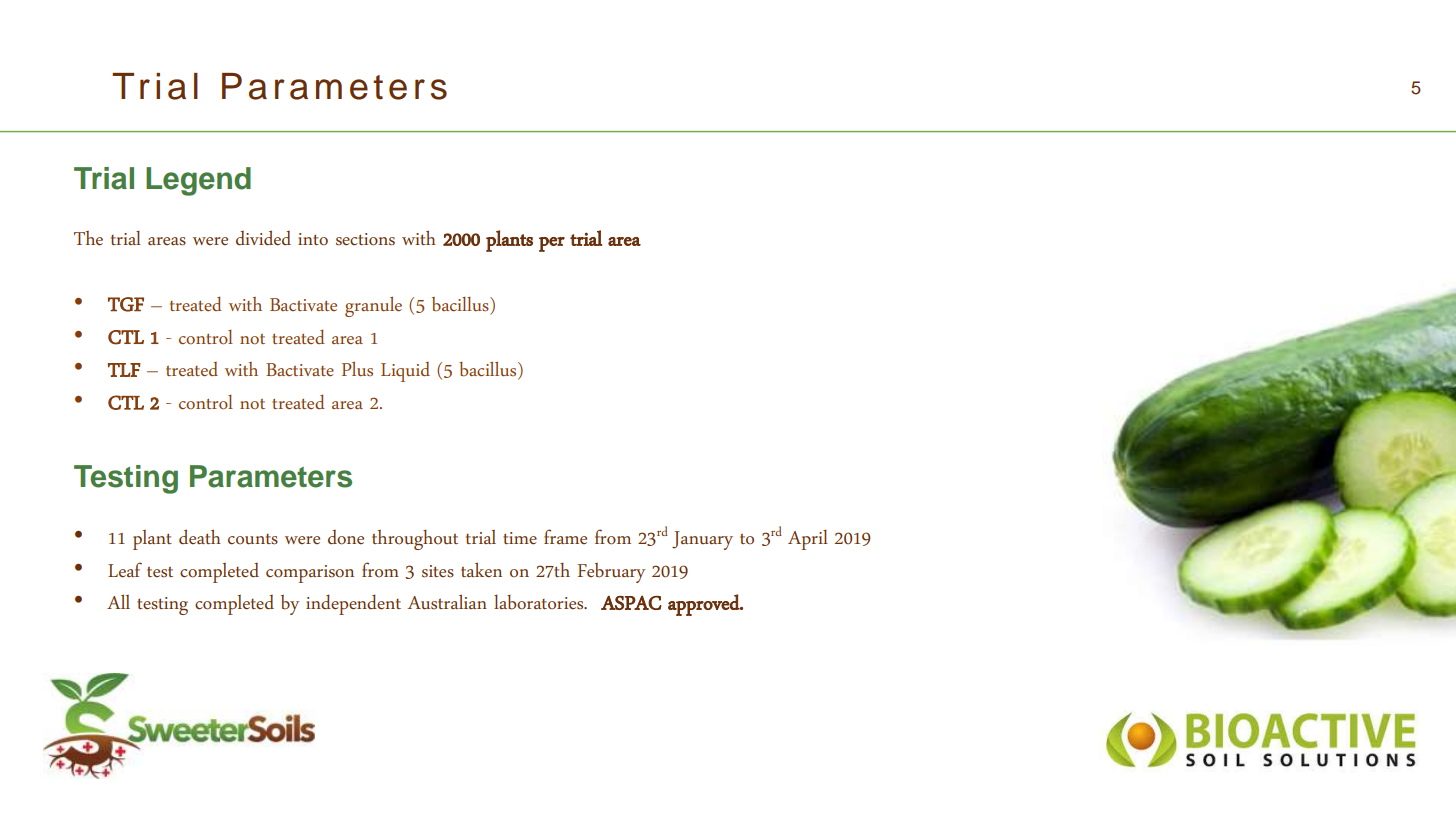 This screenshot has height=819, width=1456. I want to click on April, so click(808, 540).
